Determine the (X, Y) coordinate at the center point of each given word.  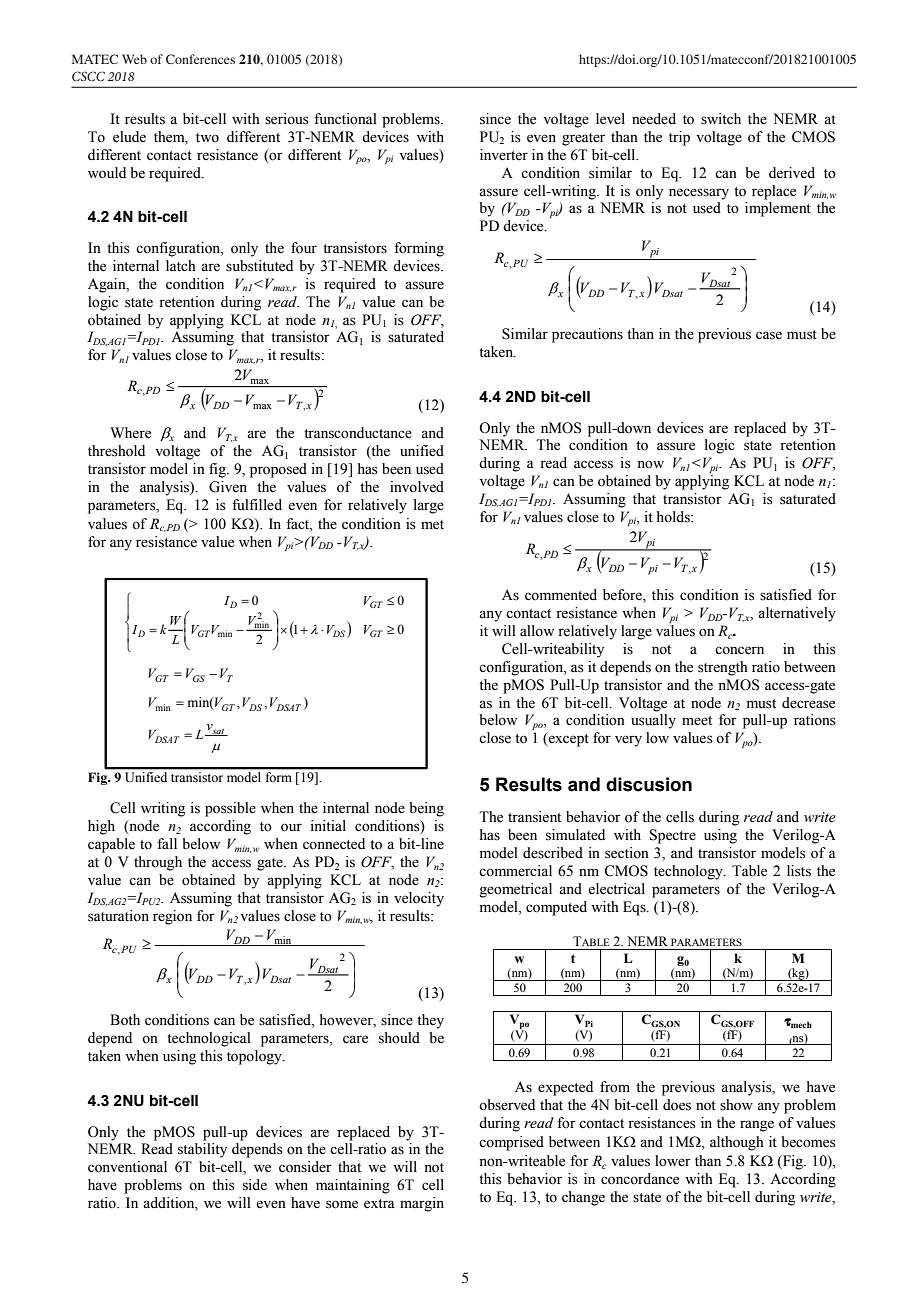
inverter (504, 155)
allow (537, 631)
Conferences (200, 59)
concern (739, 650)
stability (202, 1150)
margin (422, 1204)
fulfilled (257, 505)
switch (721, 119)
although (737, 1143)
